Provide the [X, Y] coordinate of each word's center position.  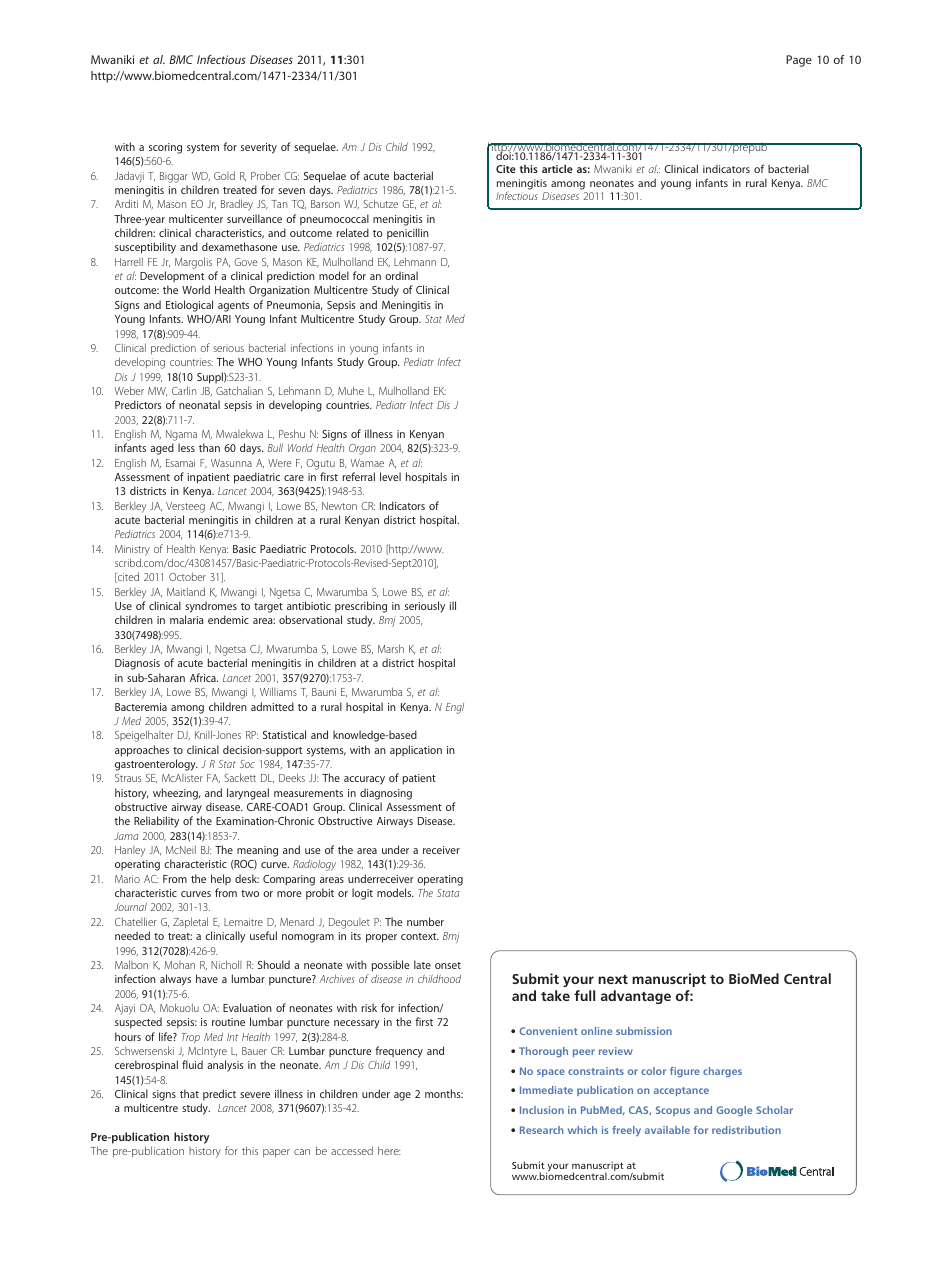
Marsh [391, 648]
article [557, 168]
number [425, 921]
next [613, 979]
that [189, 1093]
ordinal [401, 275]
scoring [165, 148]
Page [799, 61]
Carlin [184, 390]
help [221, 879]
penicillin [408, 234]
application [416, 751]
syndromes [211, 608]
